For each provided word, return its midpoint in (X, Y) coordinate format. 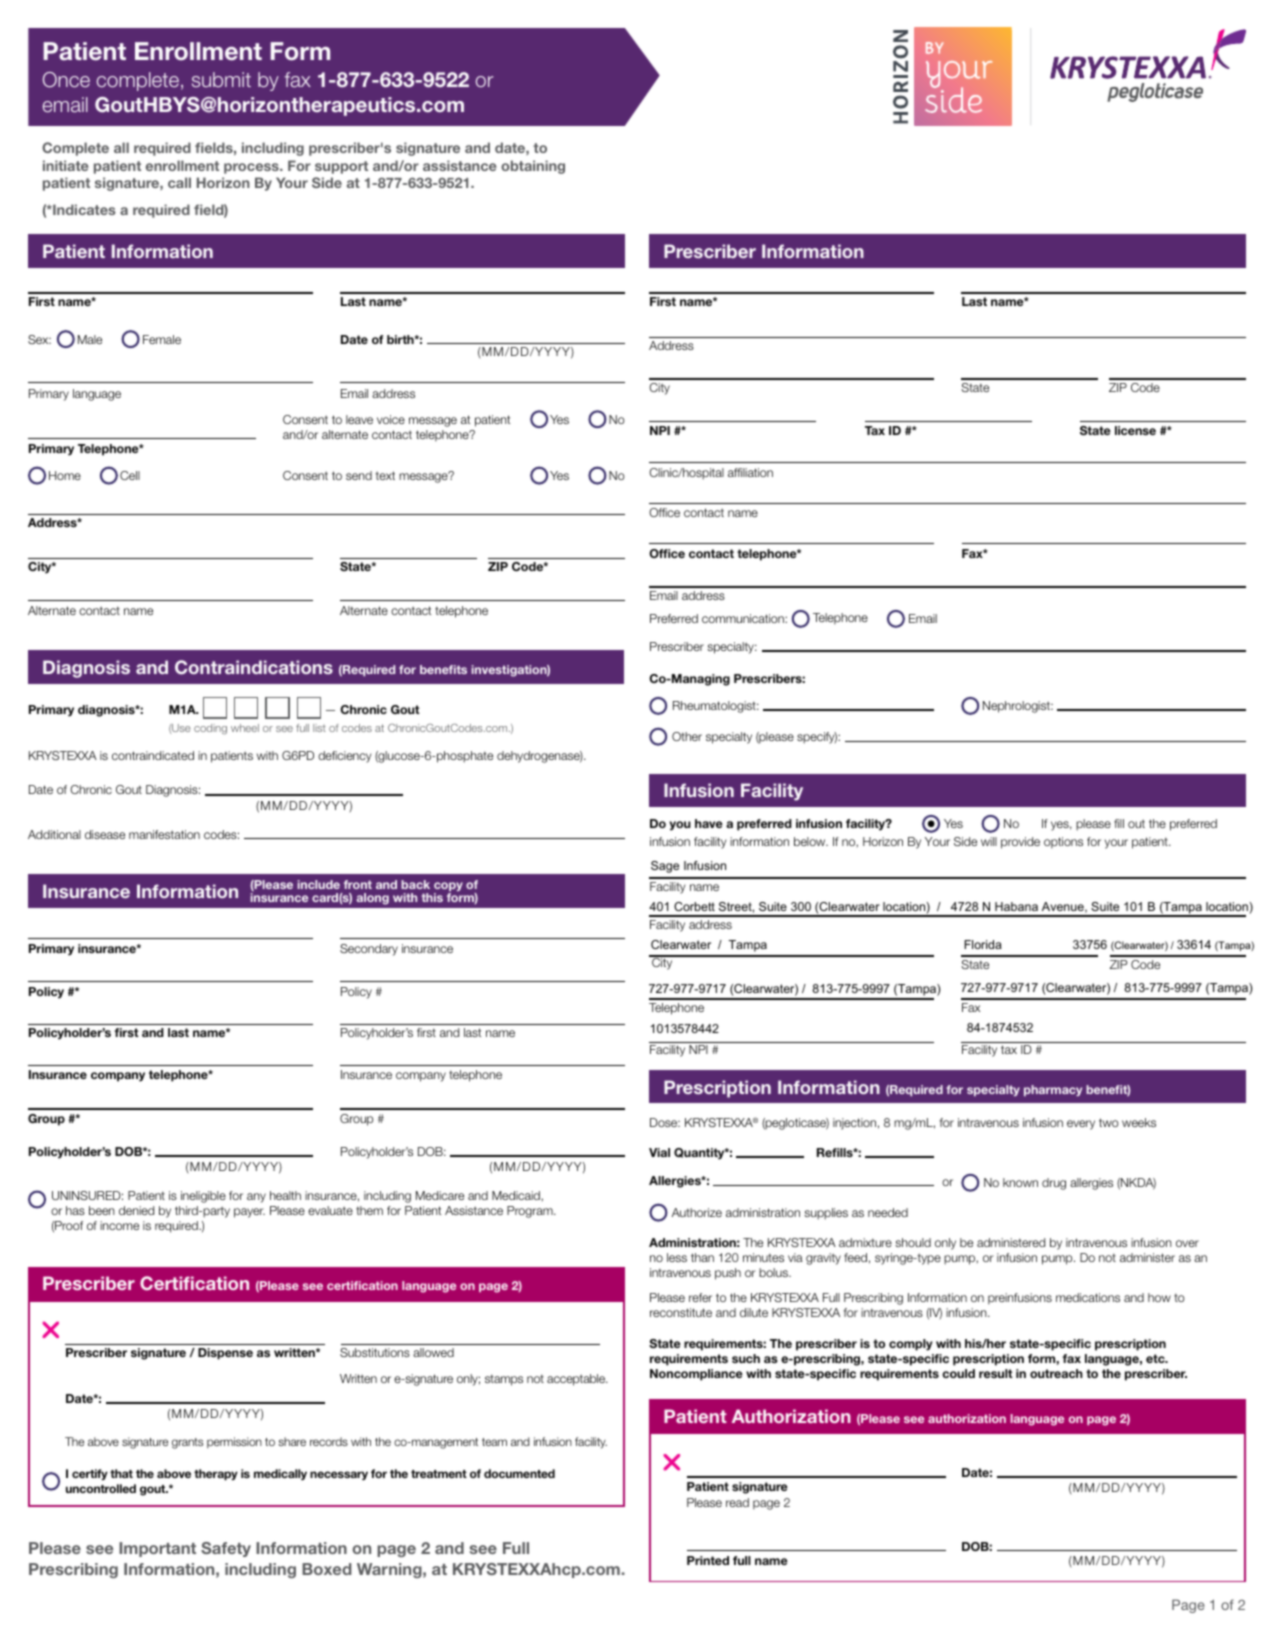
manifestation (164, 834)
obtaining (533, 167)
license (1135, 430)
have (709, 823)
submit (221, 79)
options (1063, 843)
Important (157, 1549)
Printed (708, 1560)
